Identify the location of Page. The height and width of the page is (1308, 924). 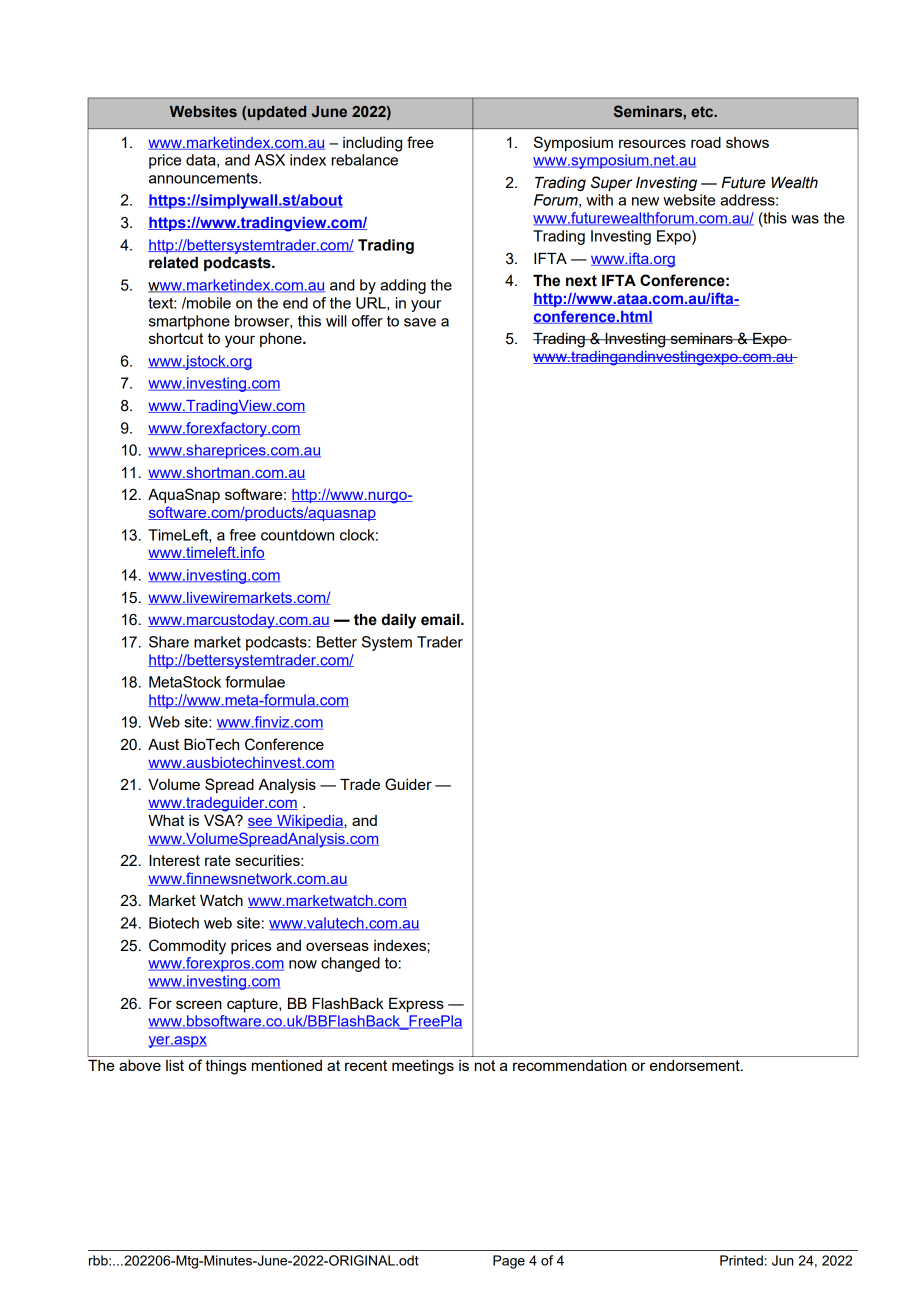
(509, 1262).
